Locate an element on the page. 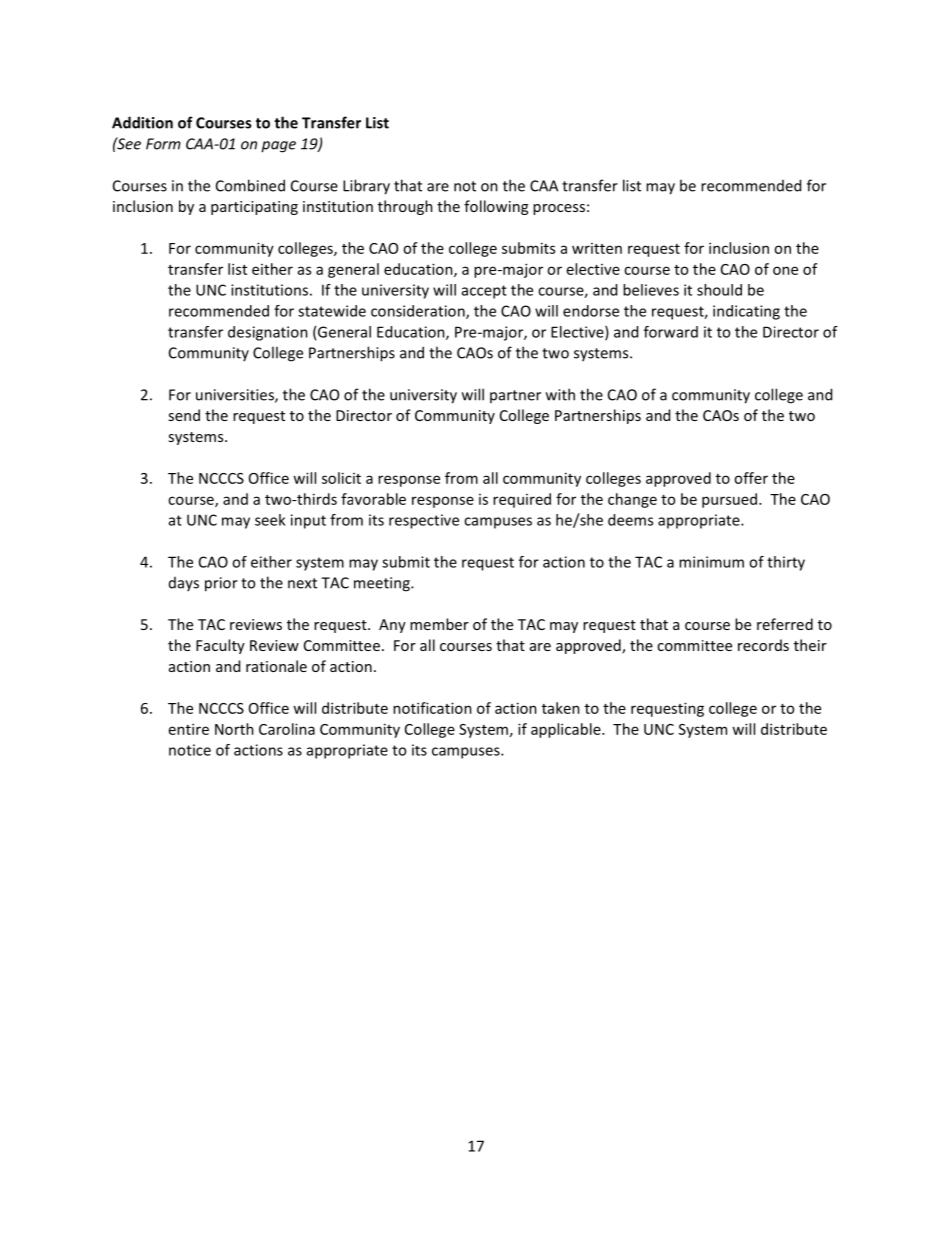 Image resolution: width=952 pixels, height=1233 pixels. indicating is located at coordinates (746, 312).
